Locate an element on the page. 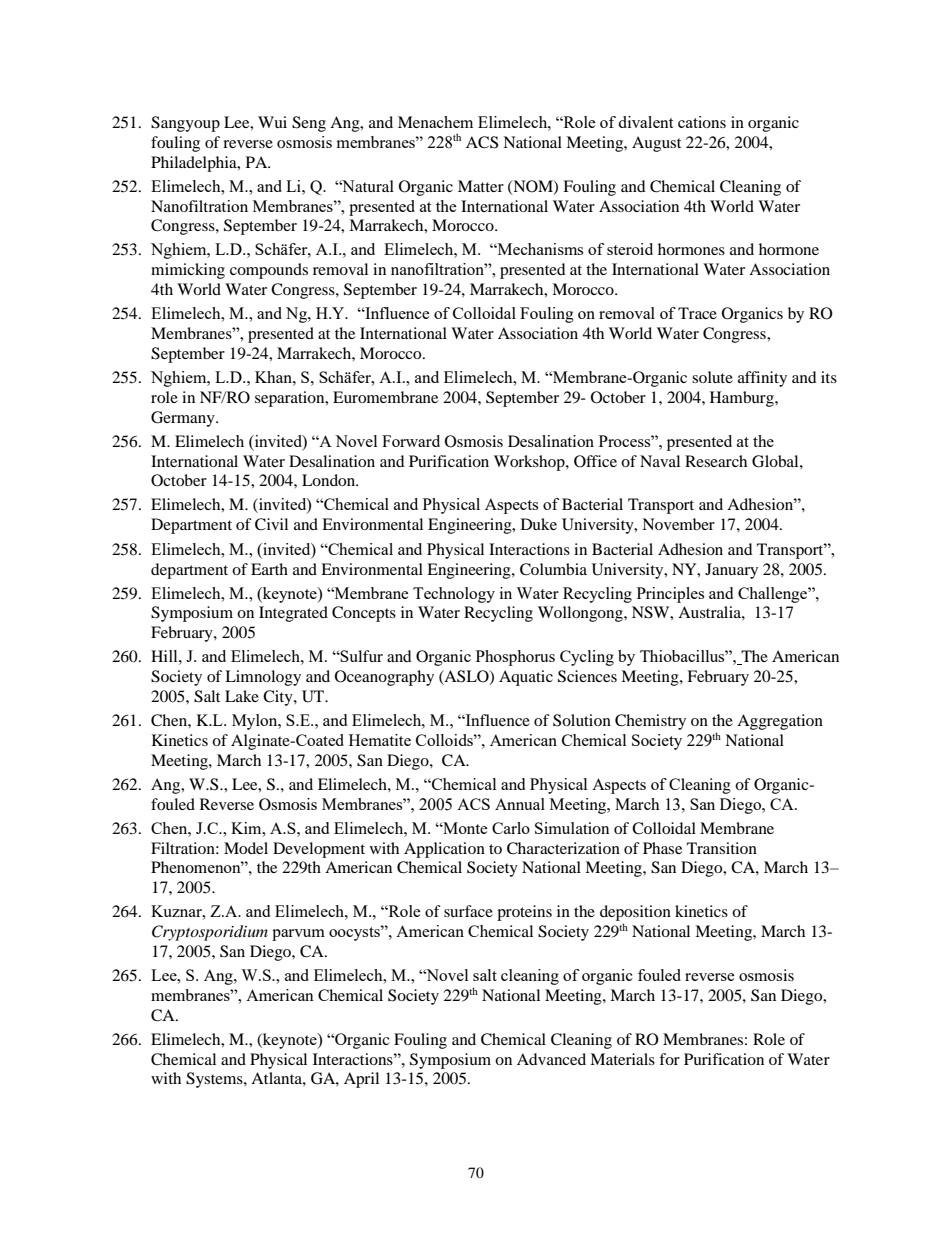 This document has height=1233, width=952. Seng is located at coordinates (309, 124).
